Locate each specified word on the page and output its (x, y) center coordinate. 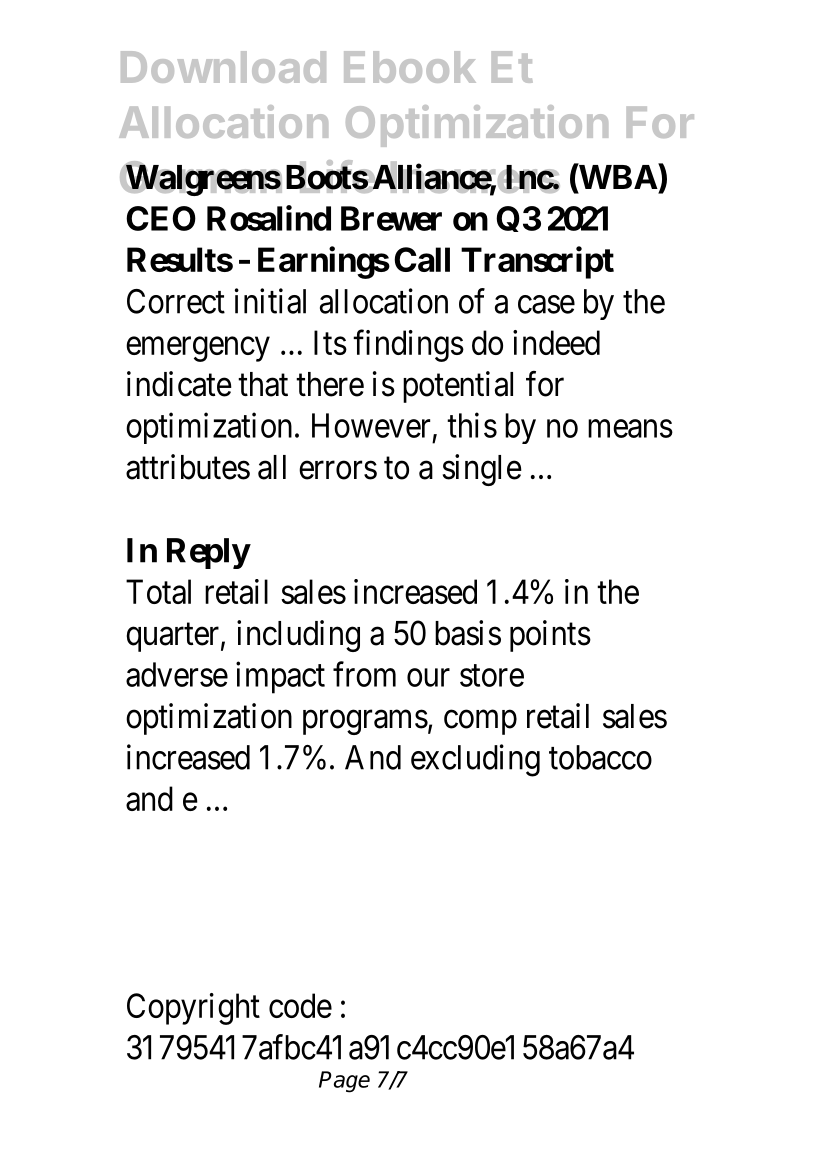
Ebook (410, 67)
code (300, 1005)
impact (280, 677)
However (371, 425)
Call (422, 259)
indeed (556, 342)
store (492, 676)
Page (344, 1082)
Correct (176, 301)
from (364, 674)
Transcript (537, 263)
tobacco (600, 757)
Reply (208, 553)
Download (223, 67)
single (482, 470)
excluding (475, 760)
